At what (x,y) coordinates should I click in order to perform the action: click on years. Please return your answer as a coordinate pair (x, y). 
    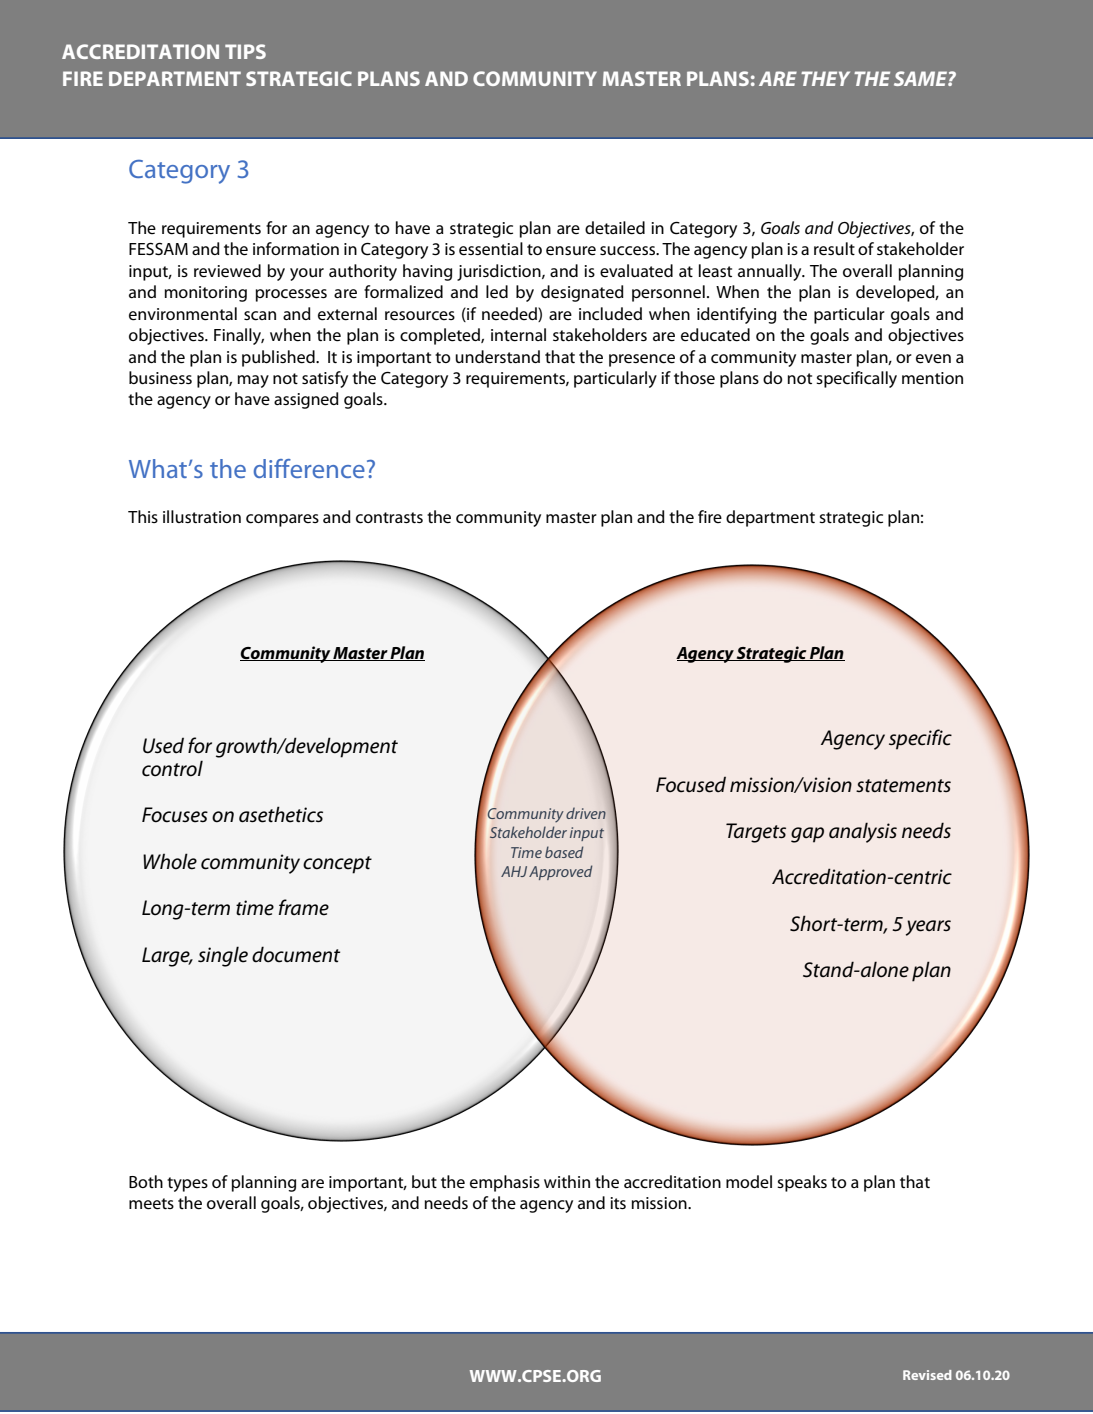
    Looking at the image, I should click on (928, 928).
